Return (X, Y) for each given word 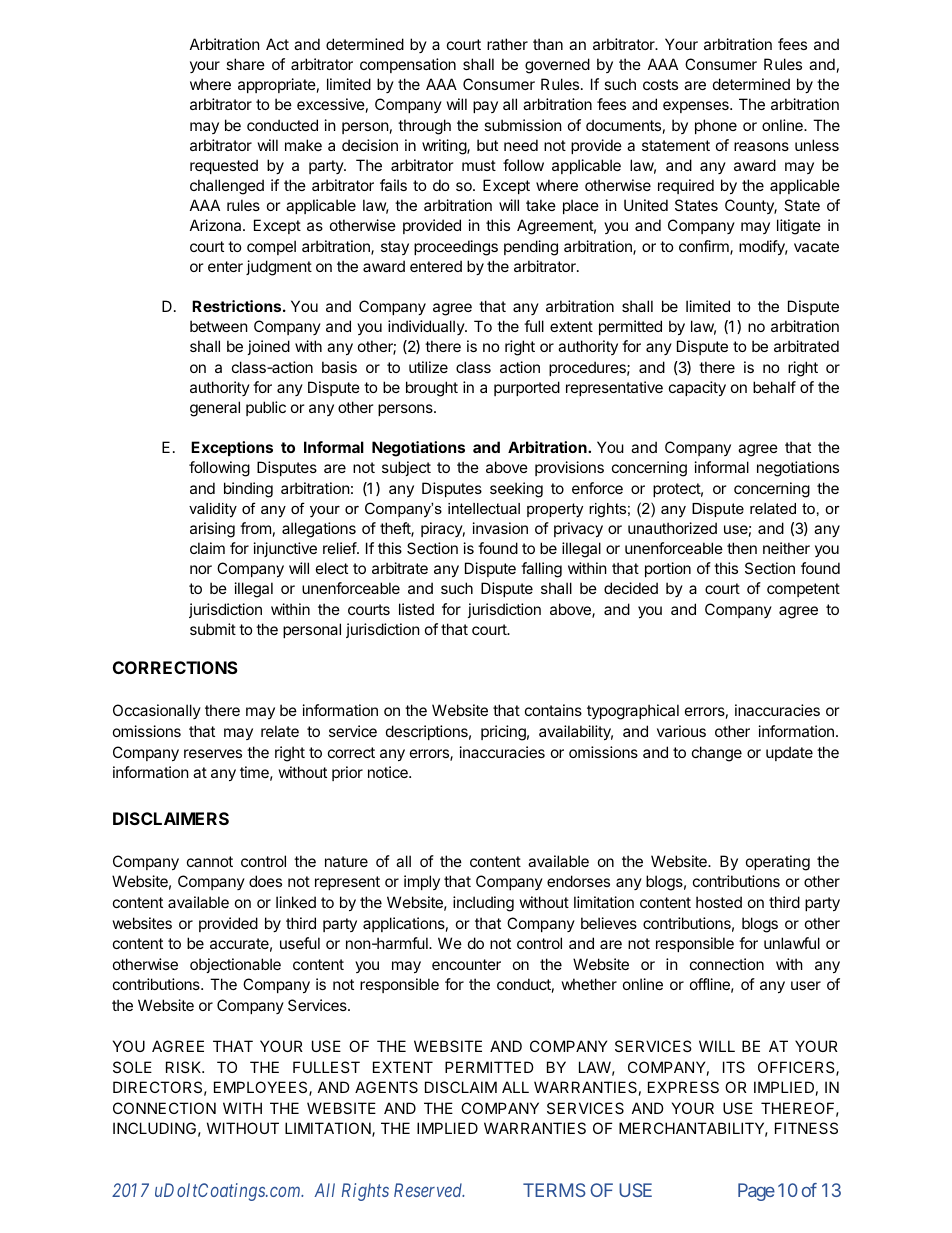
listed (416, 609)
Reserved (429, 1190)
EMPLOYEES (262, 1088)
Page (756, 1192)
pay (485, 107)
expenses (697, 107)
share (245, 64)
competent (803, 590)
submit (213, 629)
